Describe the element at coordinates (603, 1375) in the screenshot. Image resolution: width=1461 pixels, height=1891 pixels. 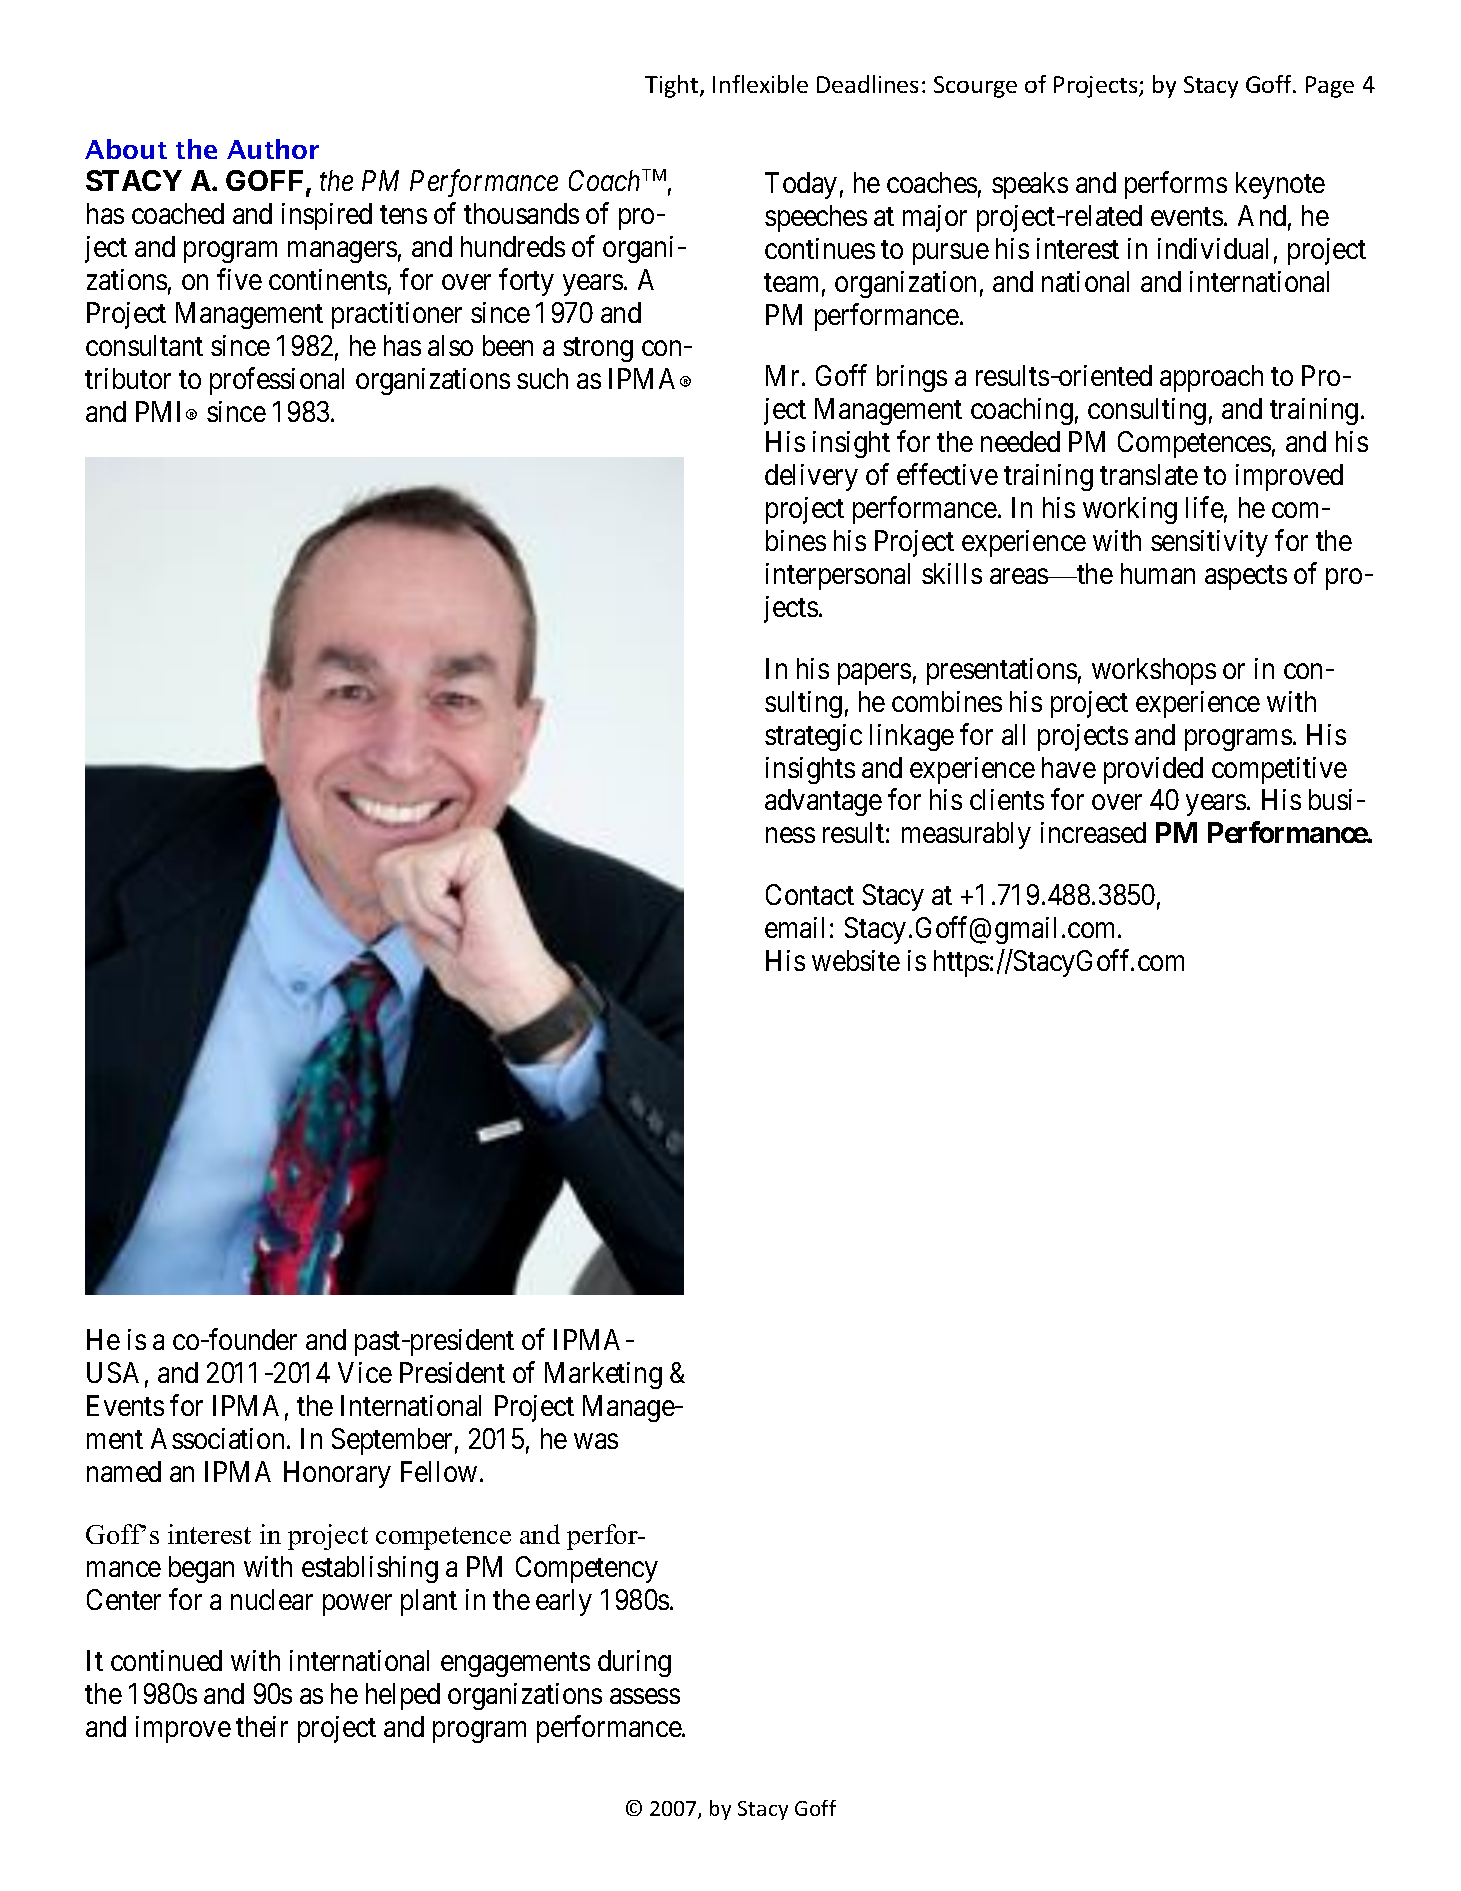
I see `Marketing` at that location.
